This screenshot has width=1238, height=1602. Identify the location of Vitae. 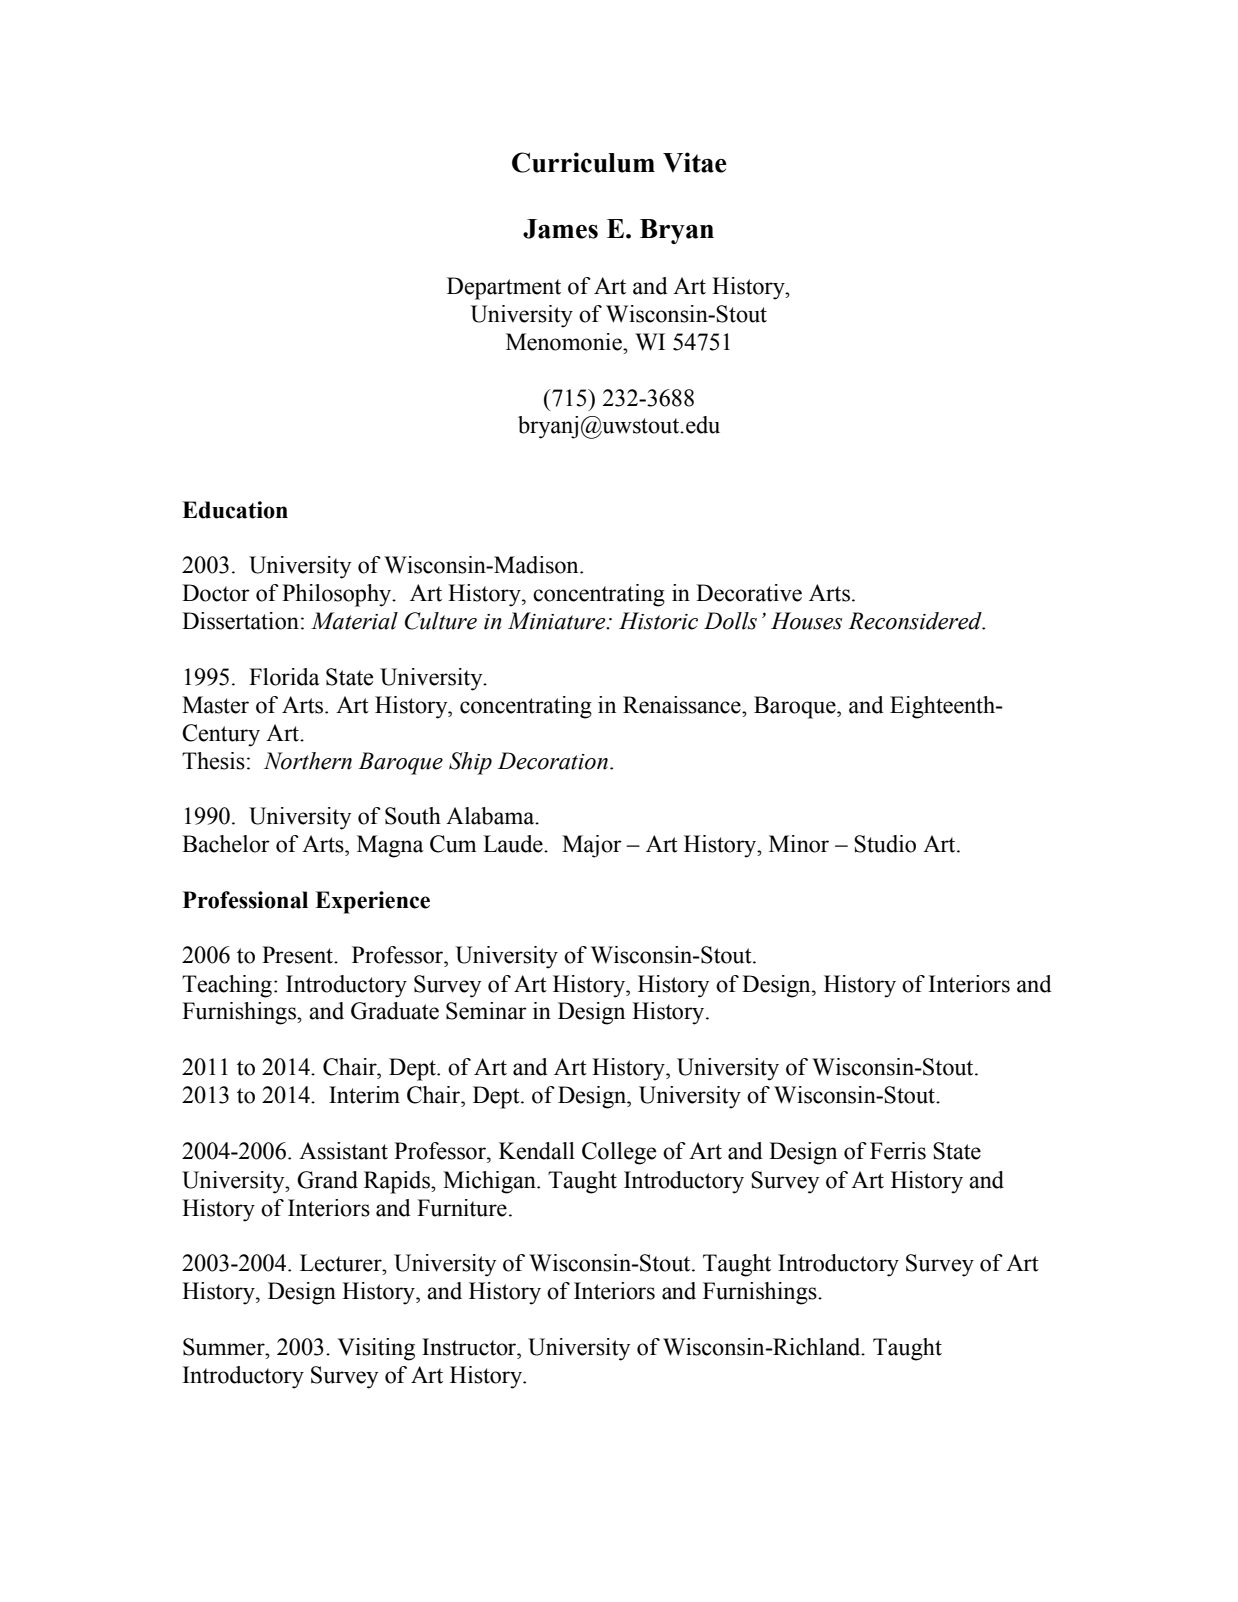
(695, 162).
